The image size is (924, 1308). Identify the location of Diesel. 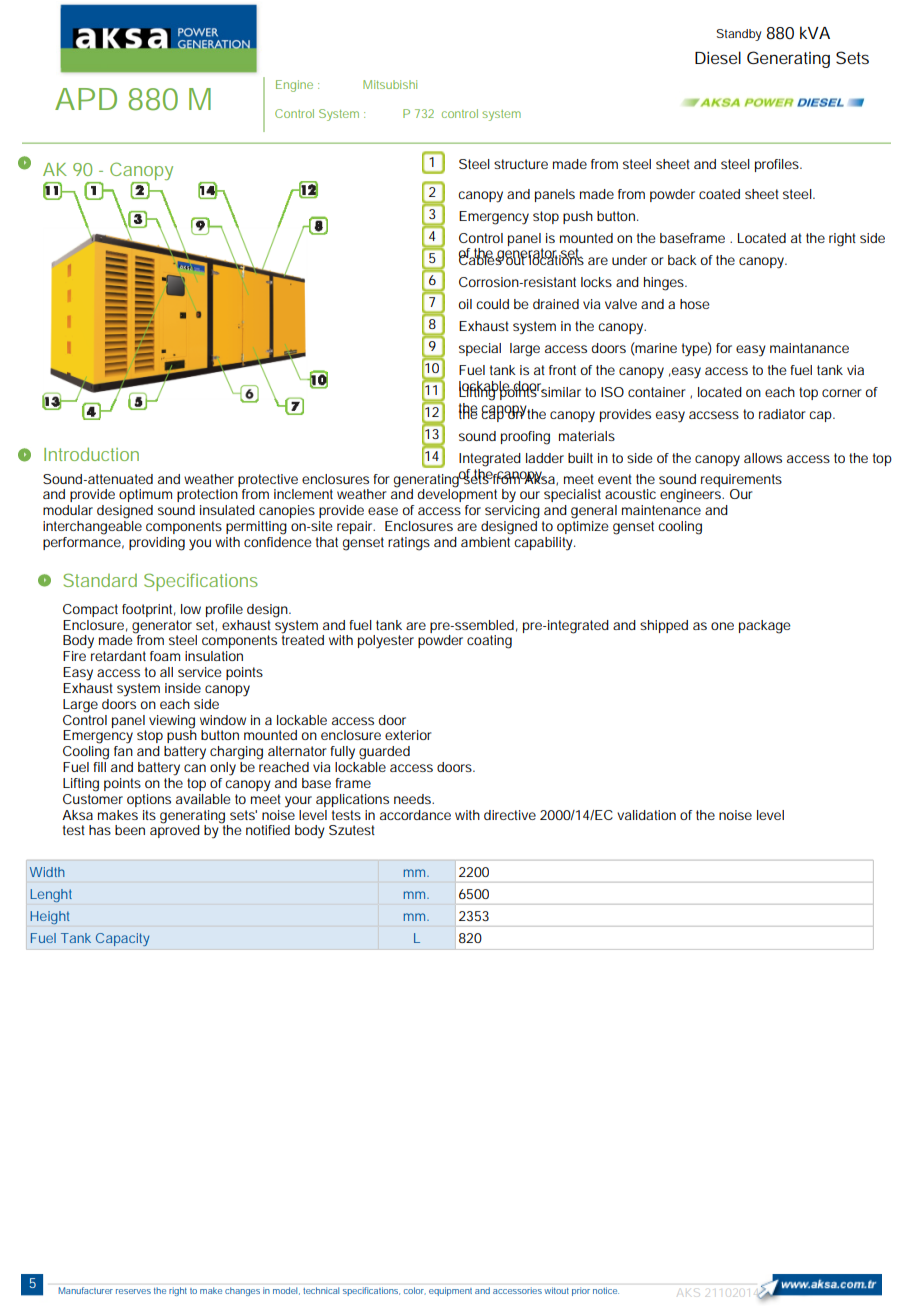
(718, 57).
